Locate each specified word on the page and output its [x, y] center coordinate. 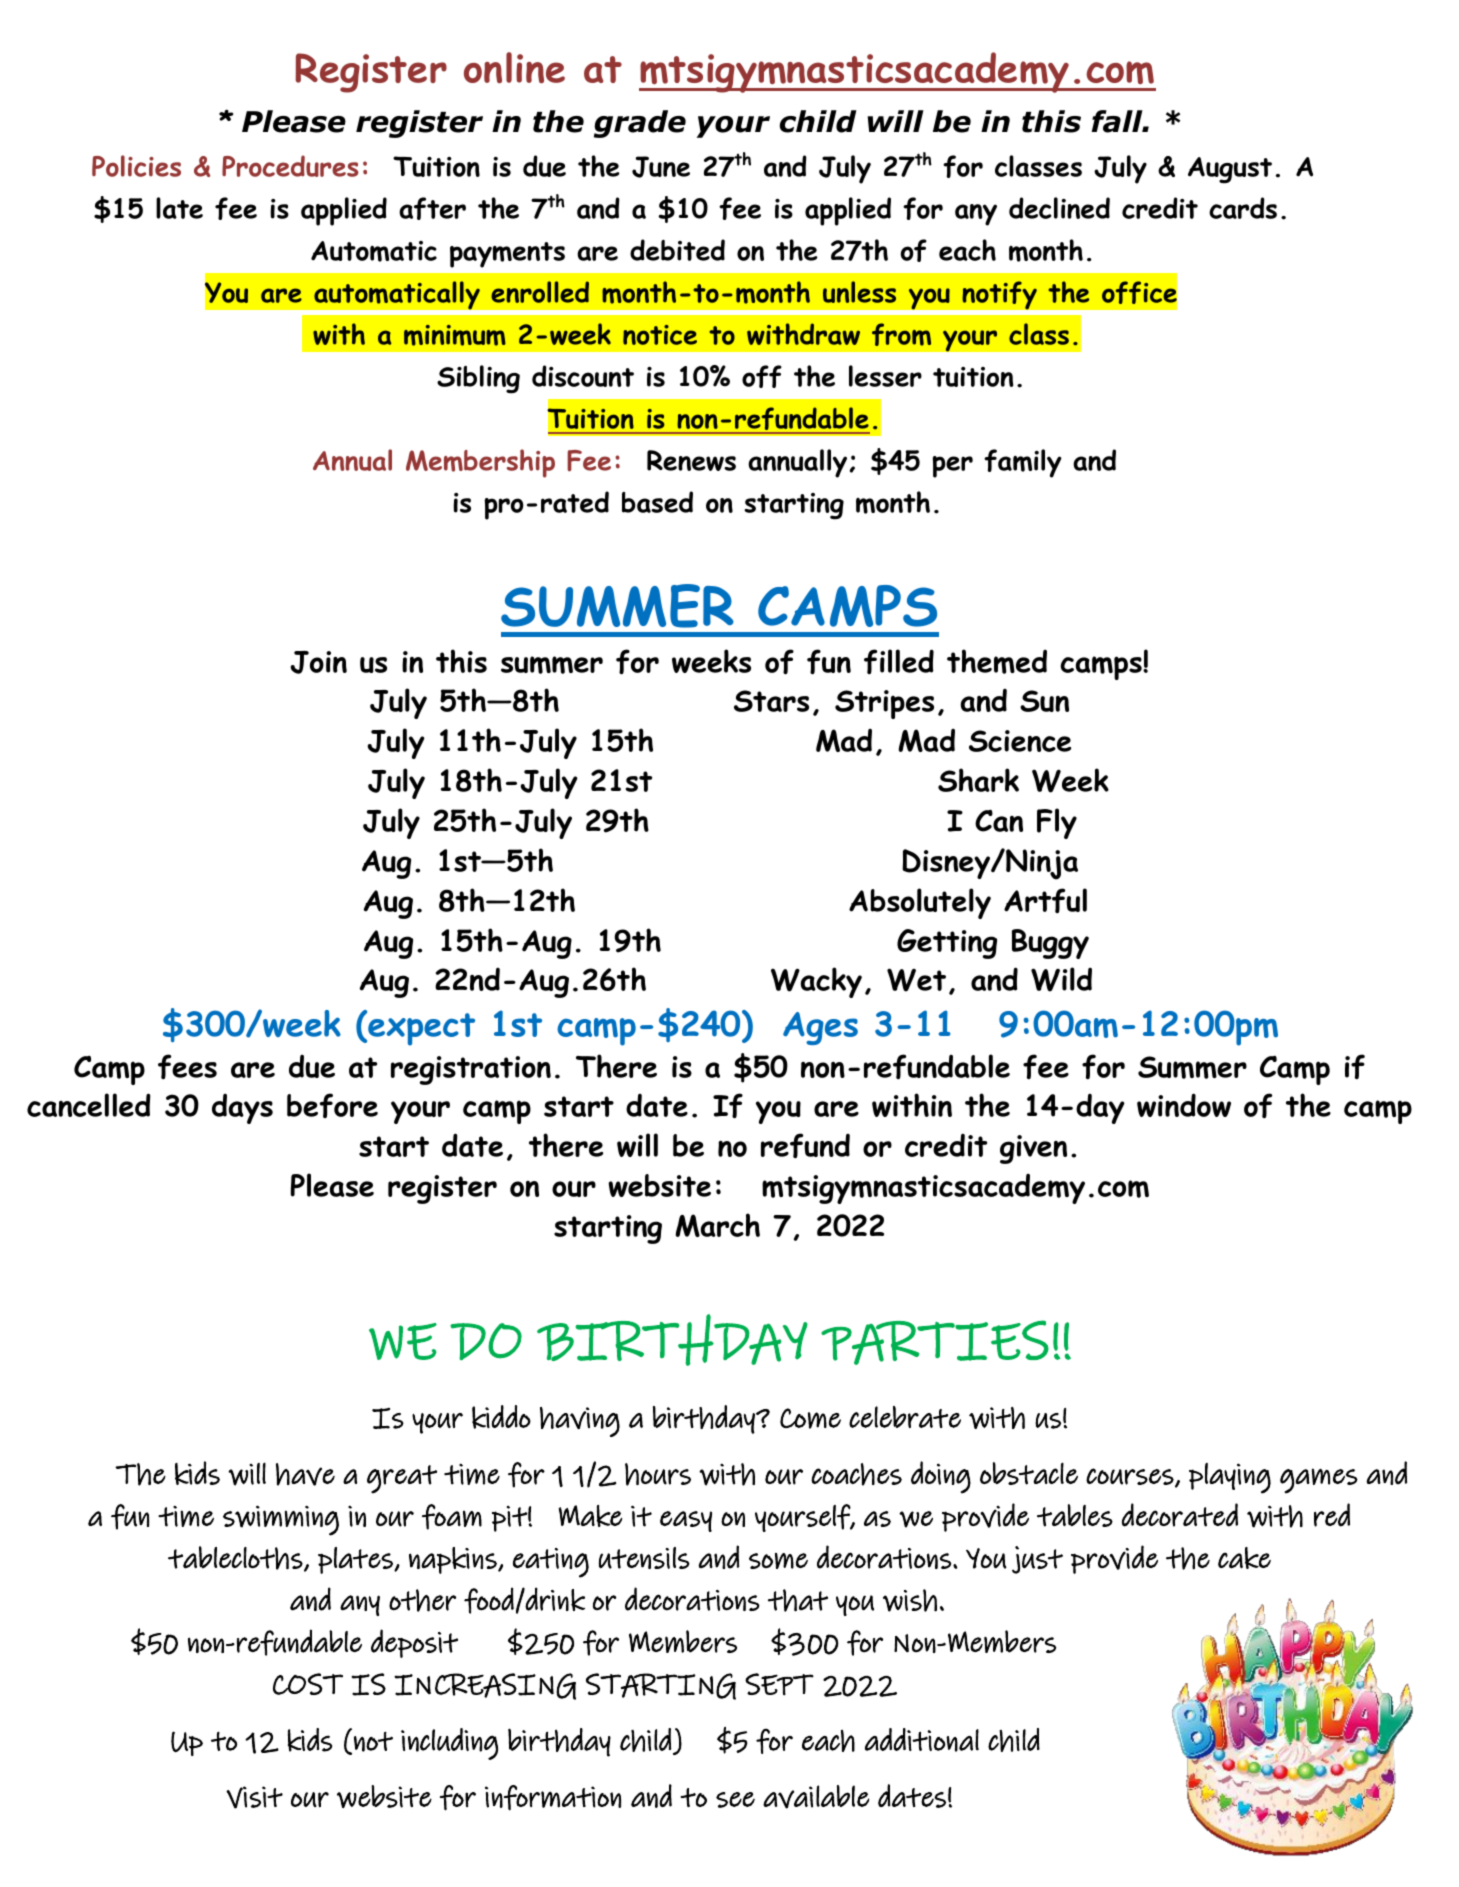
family [1023, 463]
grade [640, 124]
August [1230, 170]
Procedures [290, 166]
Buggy [1050, 944]
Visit [254, 1797]
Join [318, 662]
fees [187, 1067]
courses [1131, 1477]
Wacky [816, 982]
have [305, 1474]
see [735, 1800]
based [657, 502]
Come [810, 1418]
